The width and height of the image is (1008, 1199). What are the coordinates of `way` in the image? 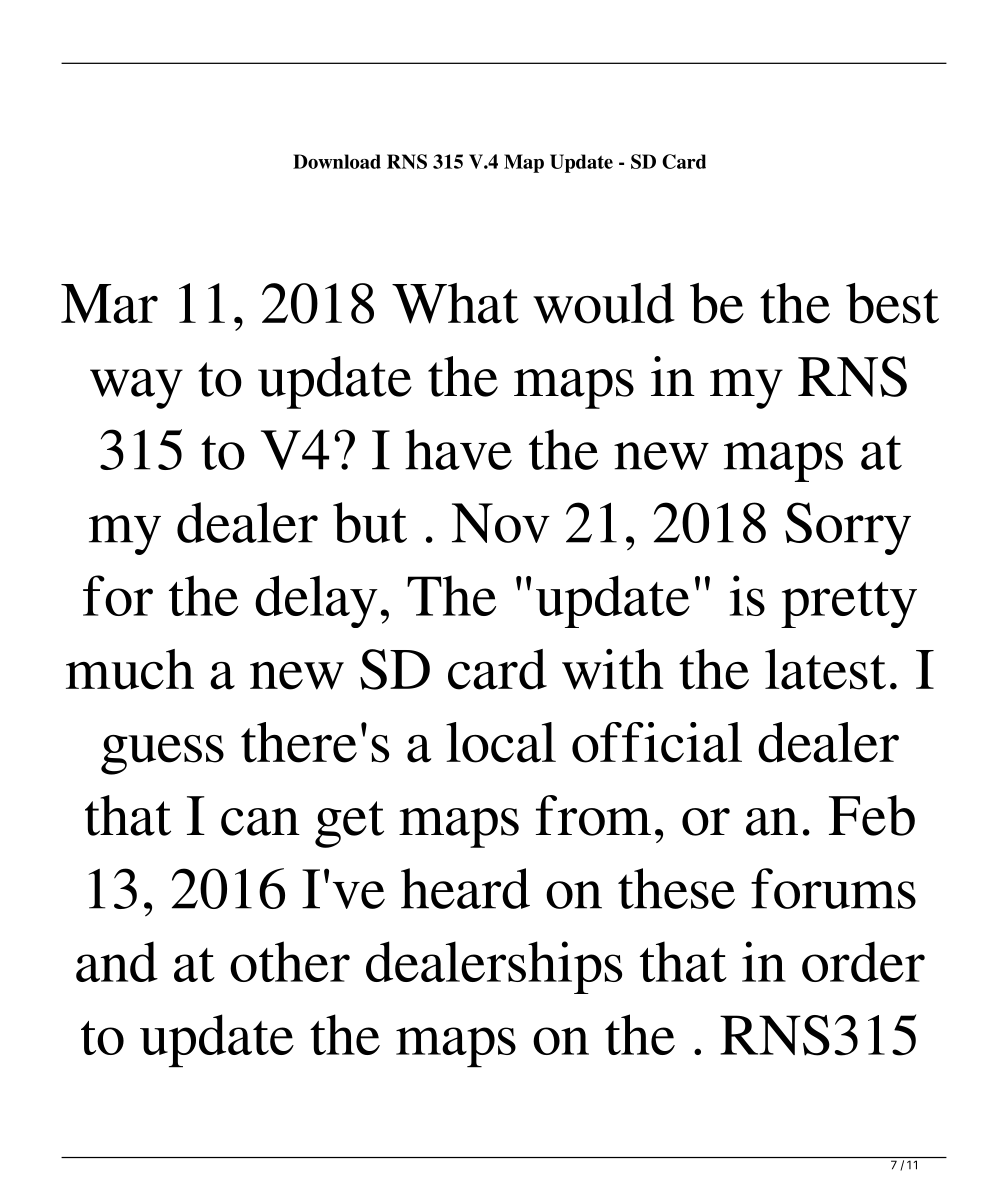 It's located at (136, 389).
